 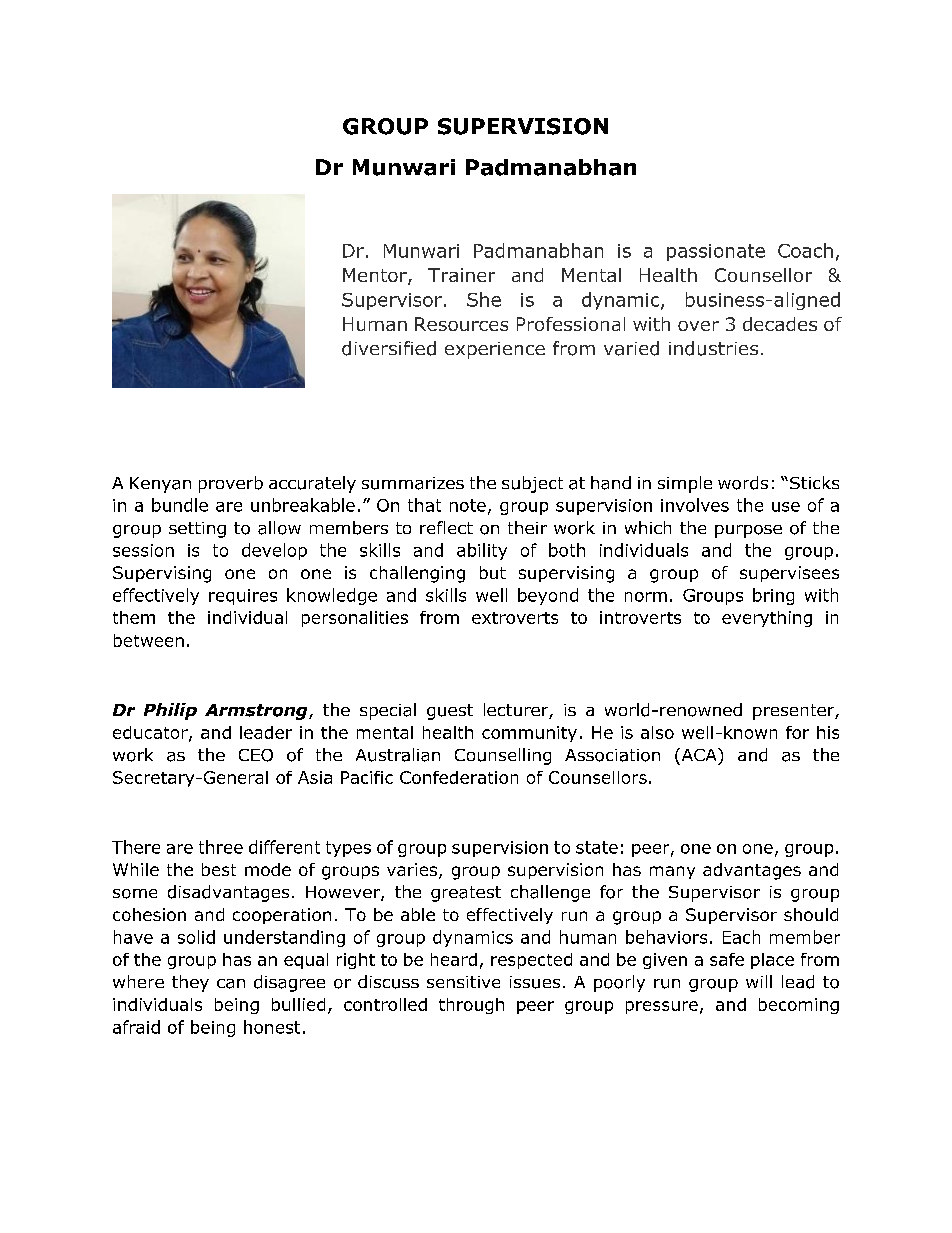 What do you see at coordinates (672, 872) in the screenshot?
I see `many` at bounding box center [672, 872].
